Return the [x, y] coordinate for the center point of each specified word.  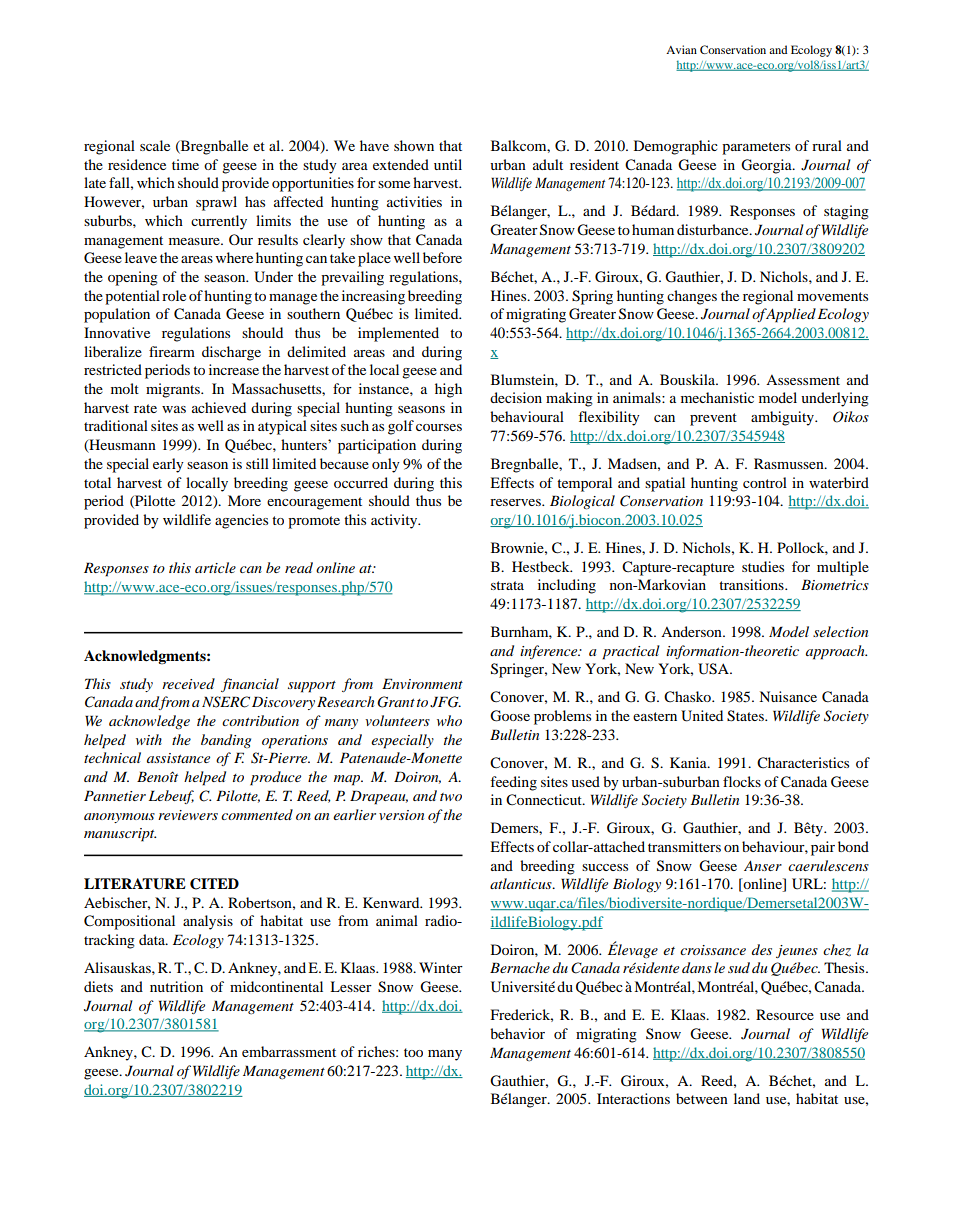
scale [155, 145]
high [448, 390]
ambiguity [783, 418]
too [413, 1052]
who [449, 720]
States [746, 716]
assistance [178, 758]
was [174, 409]
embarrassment [289, 1051]
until [448, 164]
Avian [681, 49]
